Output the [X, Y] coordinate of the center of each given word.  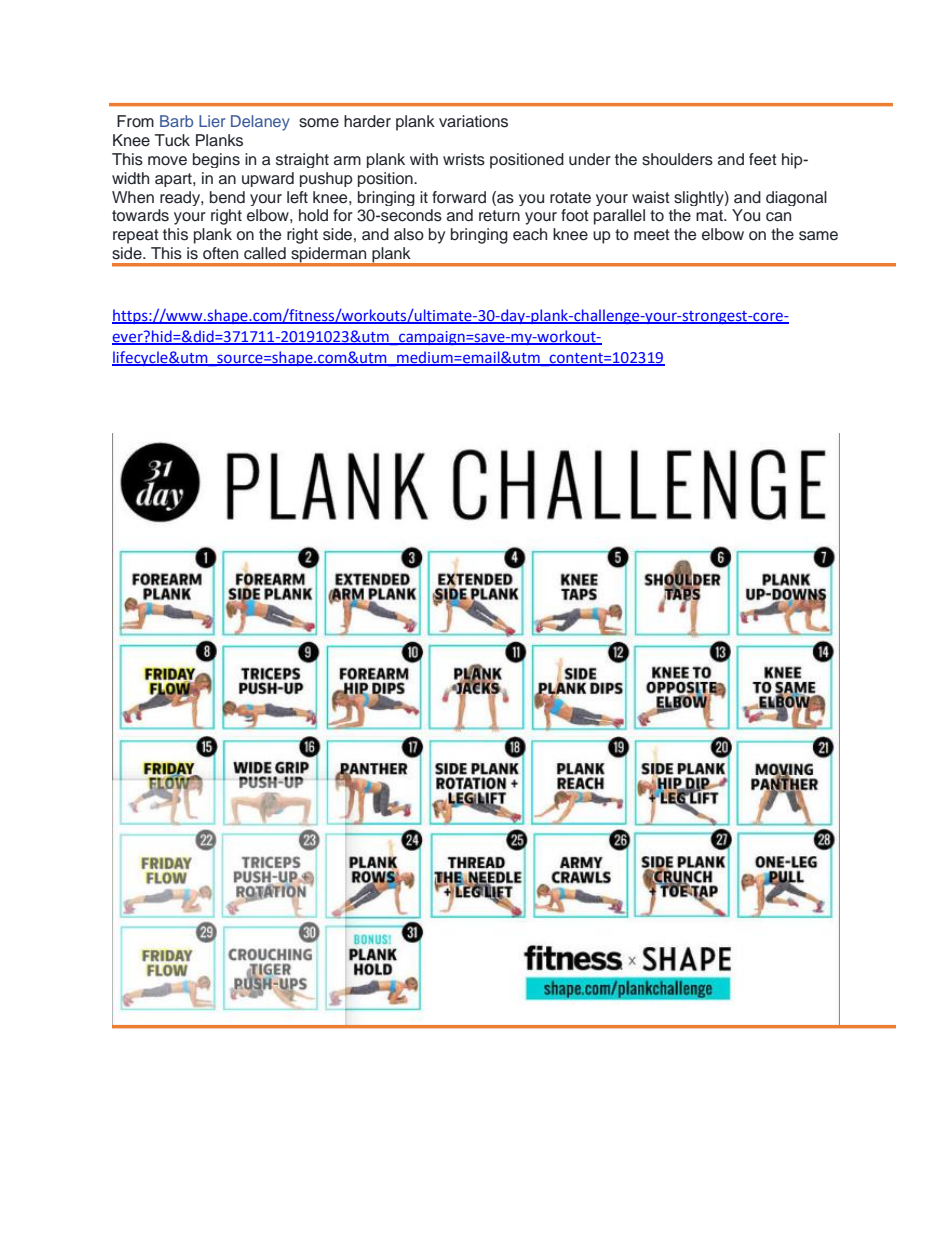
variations [473, 121]
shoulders [677, 159]
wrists [464, 159]
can [778, 217]
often [220, 253]
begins [216, 160]
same [818, 236]
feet [763, 159]
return [499, 216]
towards [140, 215]
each [530, 234]
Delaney [260, 123]
